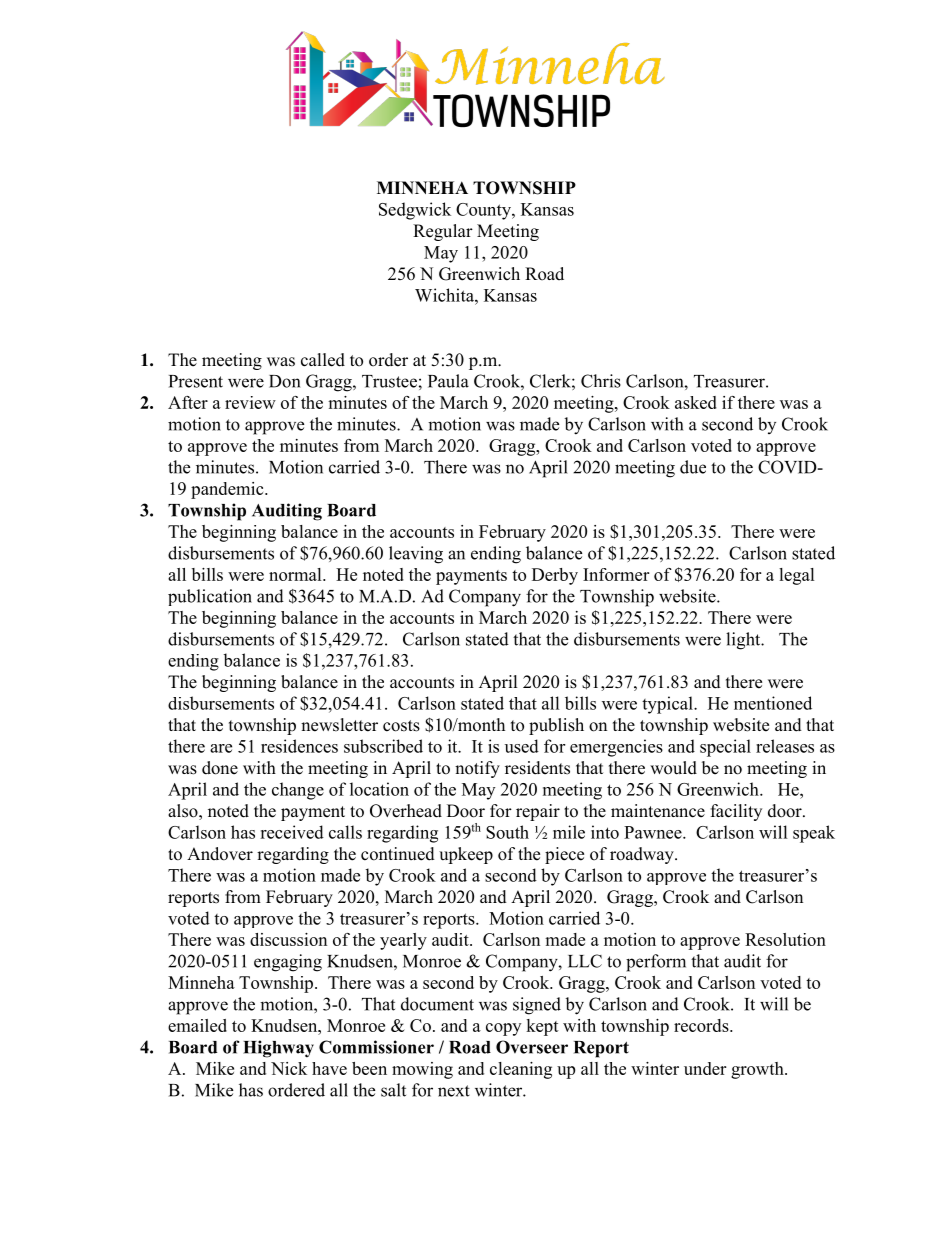 The image size is (952, 1233). Describe the element at coordinates (758, 1070) in the screenshot. I see `growth` at that location.
